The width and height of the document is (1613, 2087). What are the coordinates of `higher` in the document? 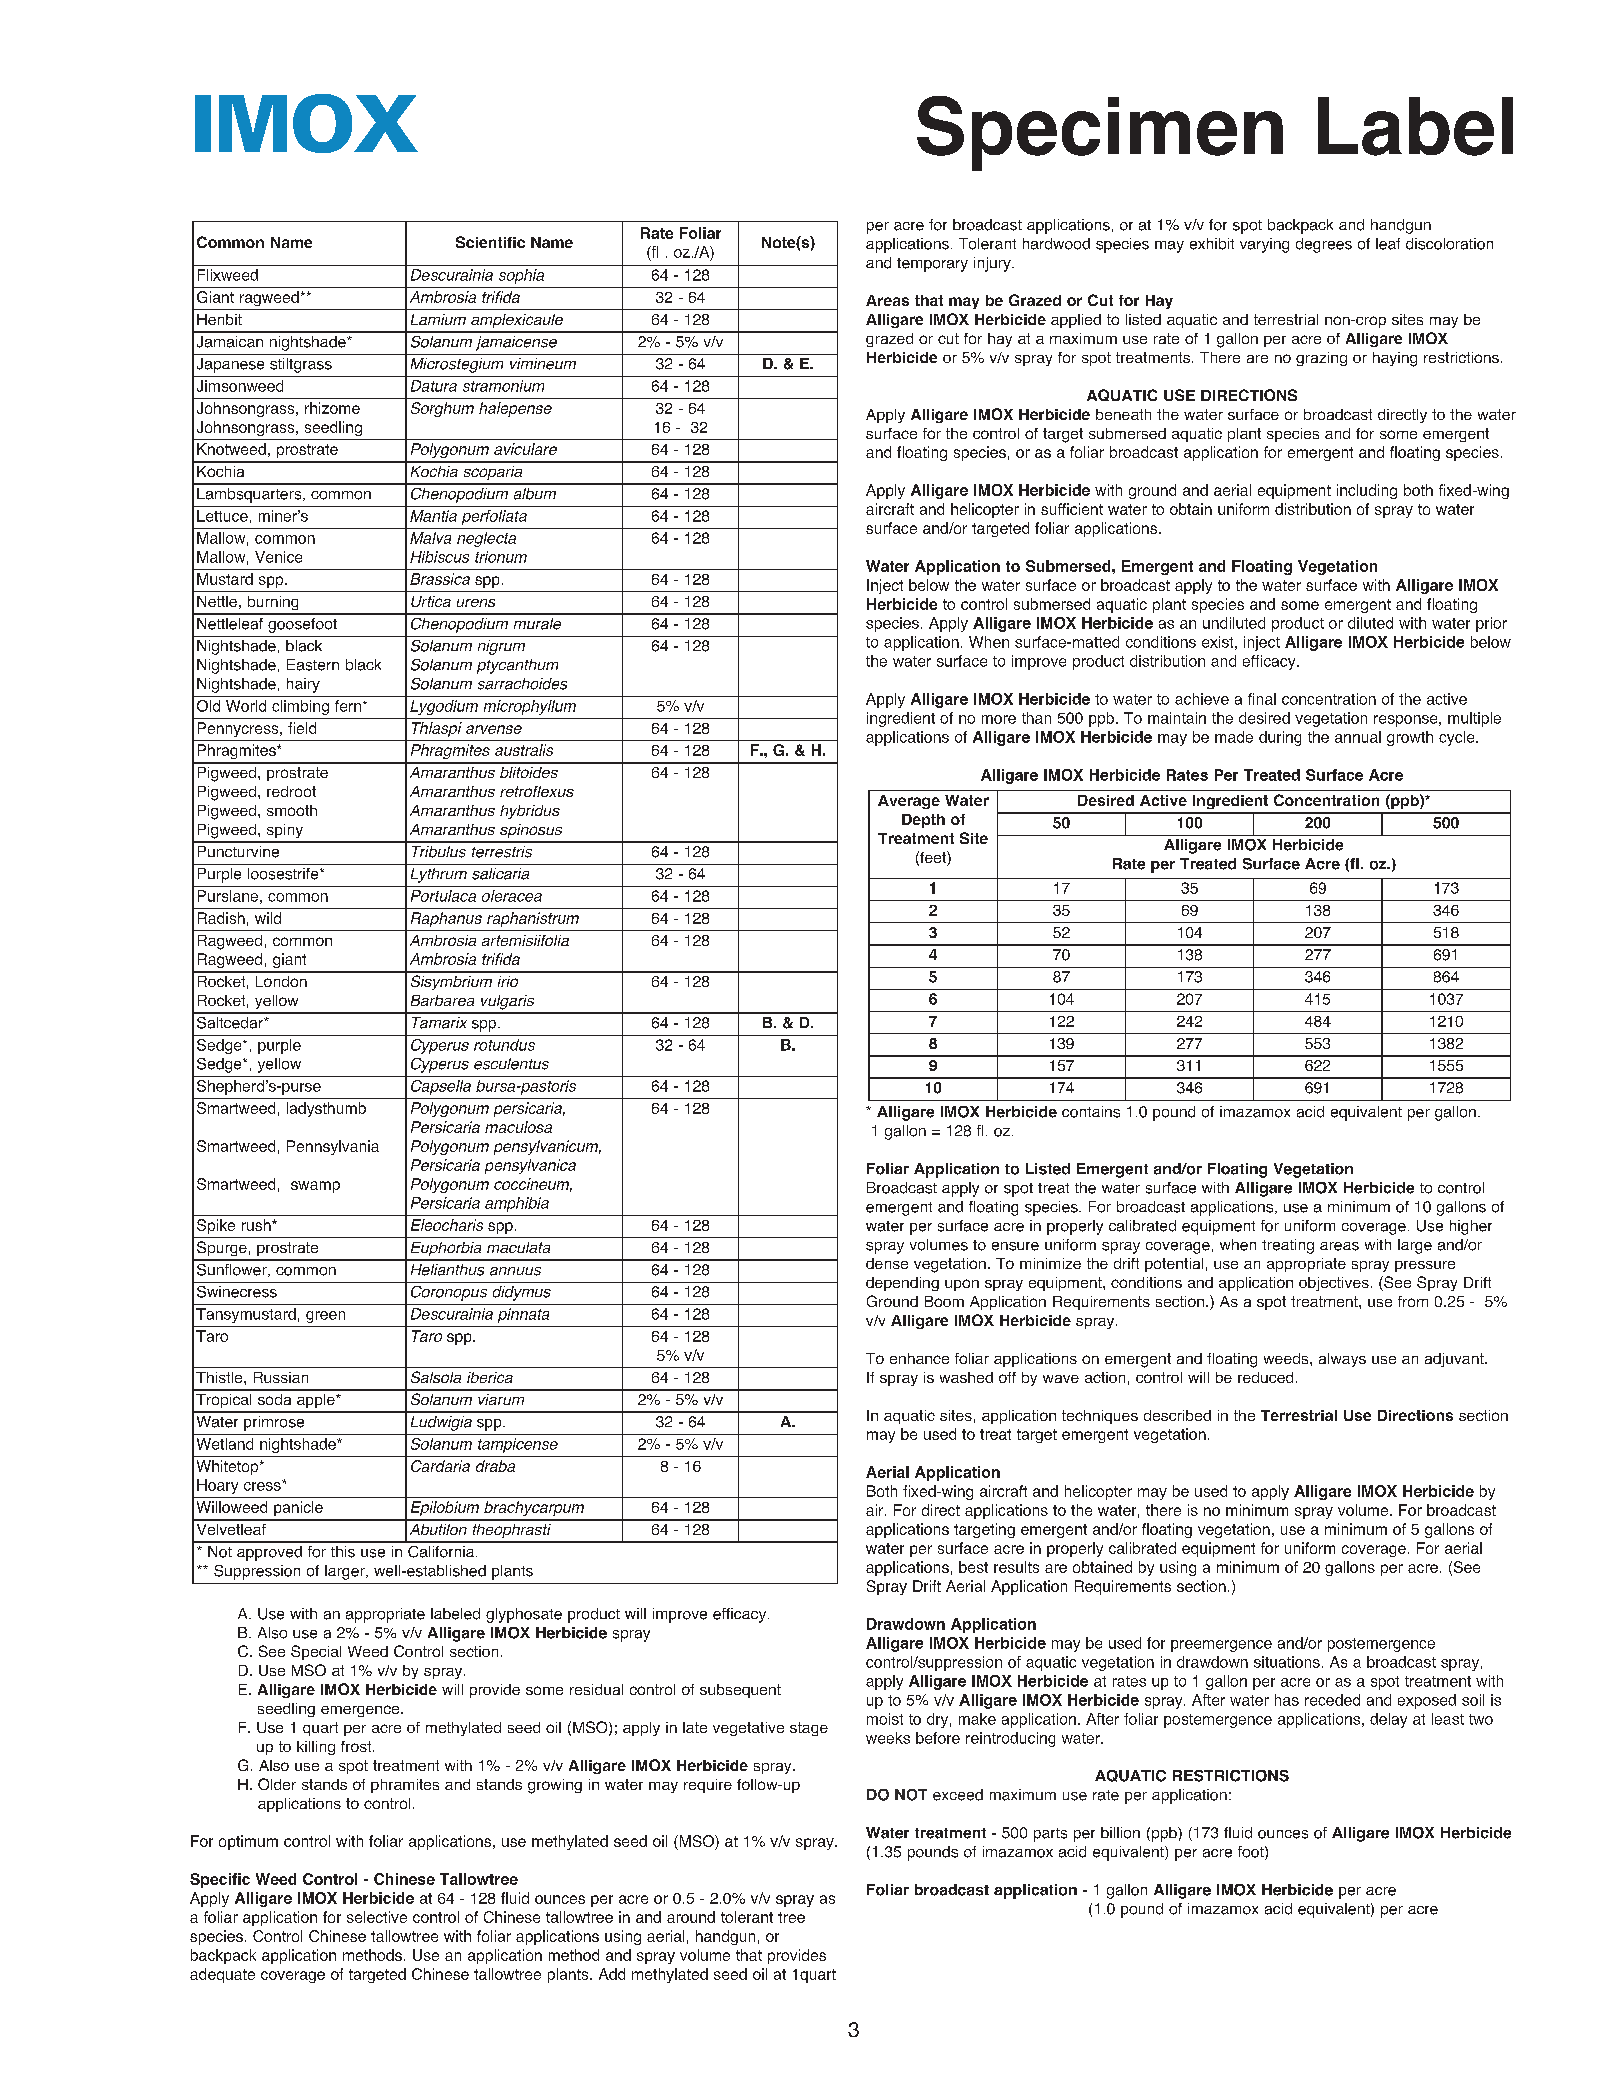 It's located at (1471, 1227).
